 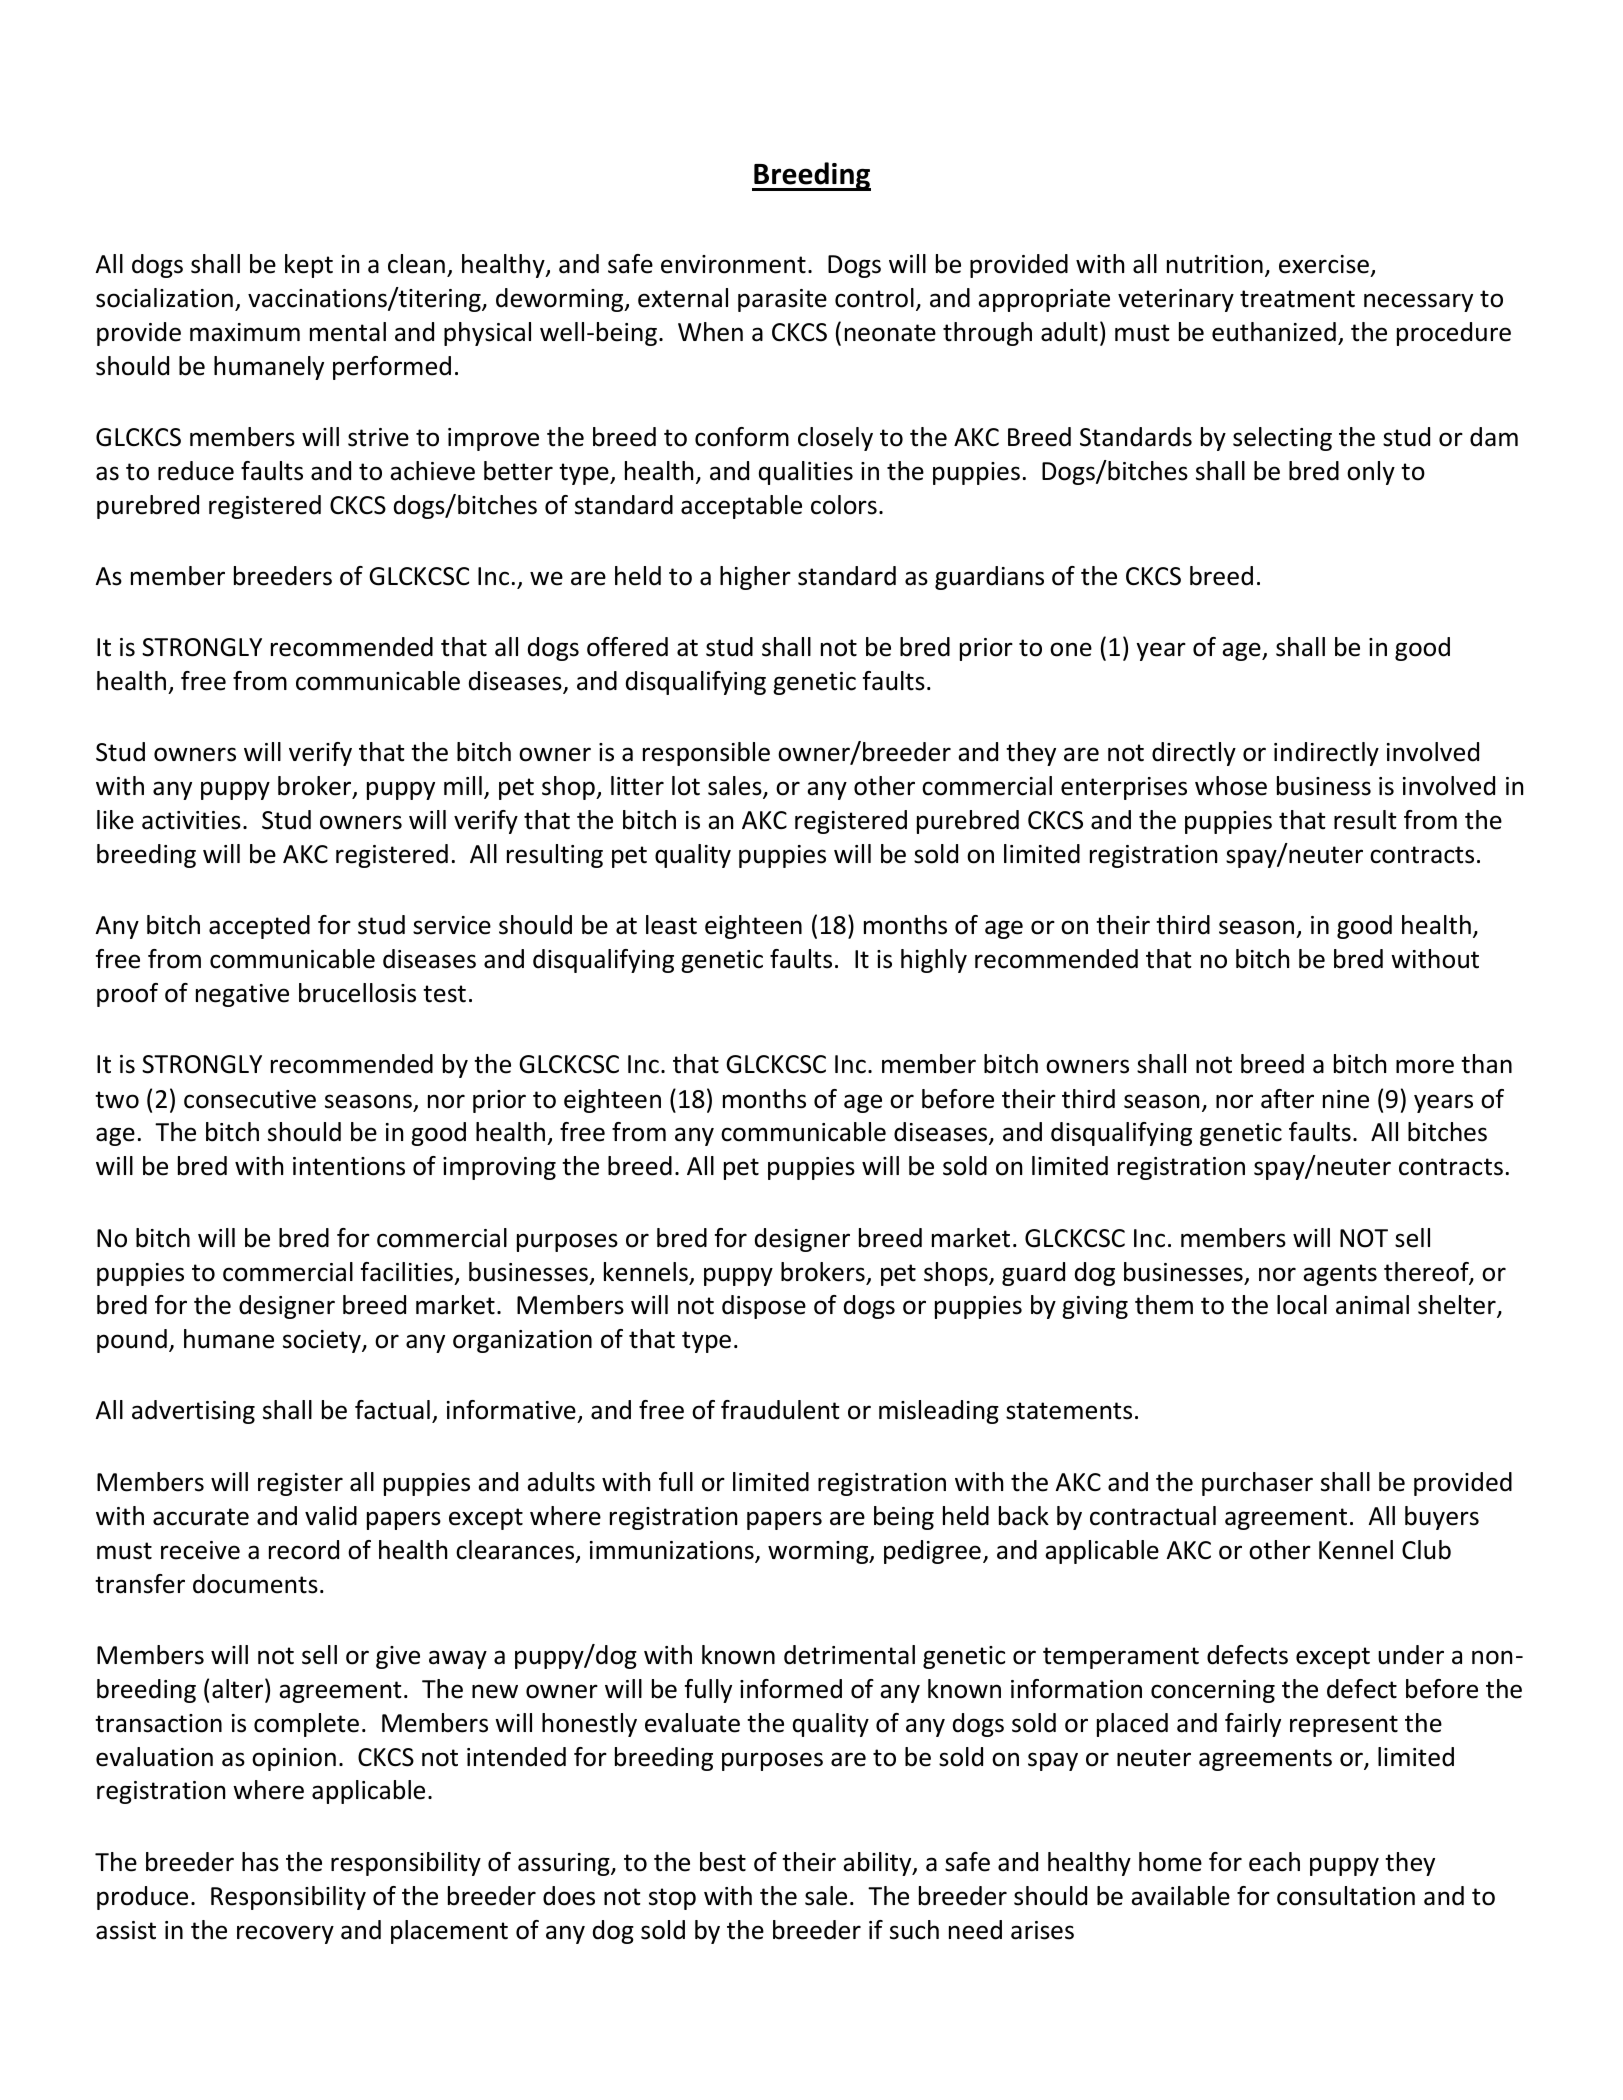 What do you see at coordinates (191, 820) in the document?
I see `activities` at bounding box center [191, 820].
